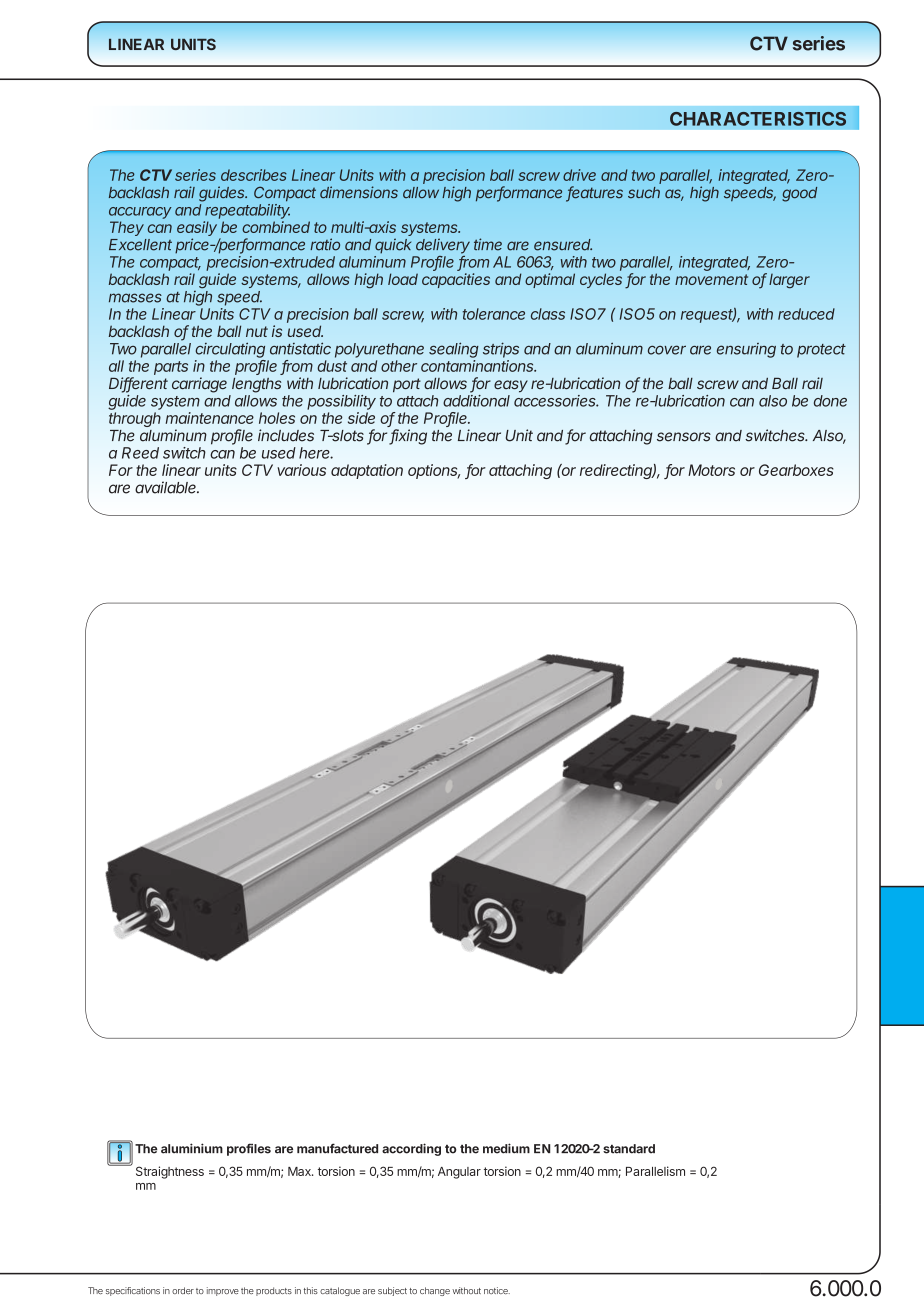  What do you see at coordinates (254, 175) in the page?
I see `describes` at bounding box center [254, 175].
